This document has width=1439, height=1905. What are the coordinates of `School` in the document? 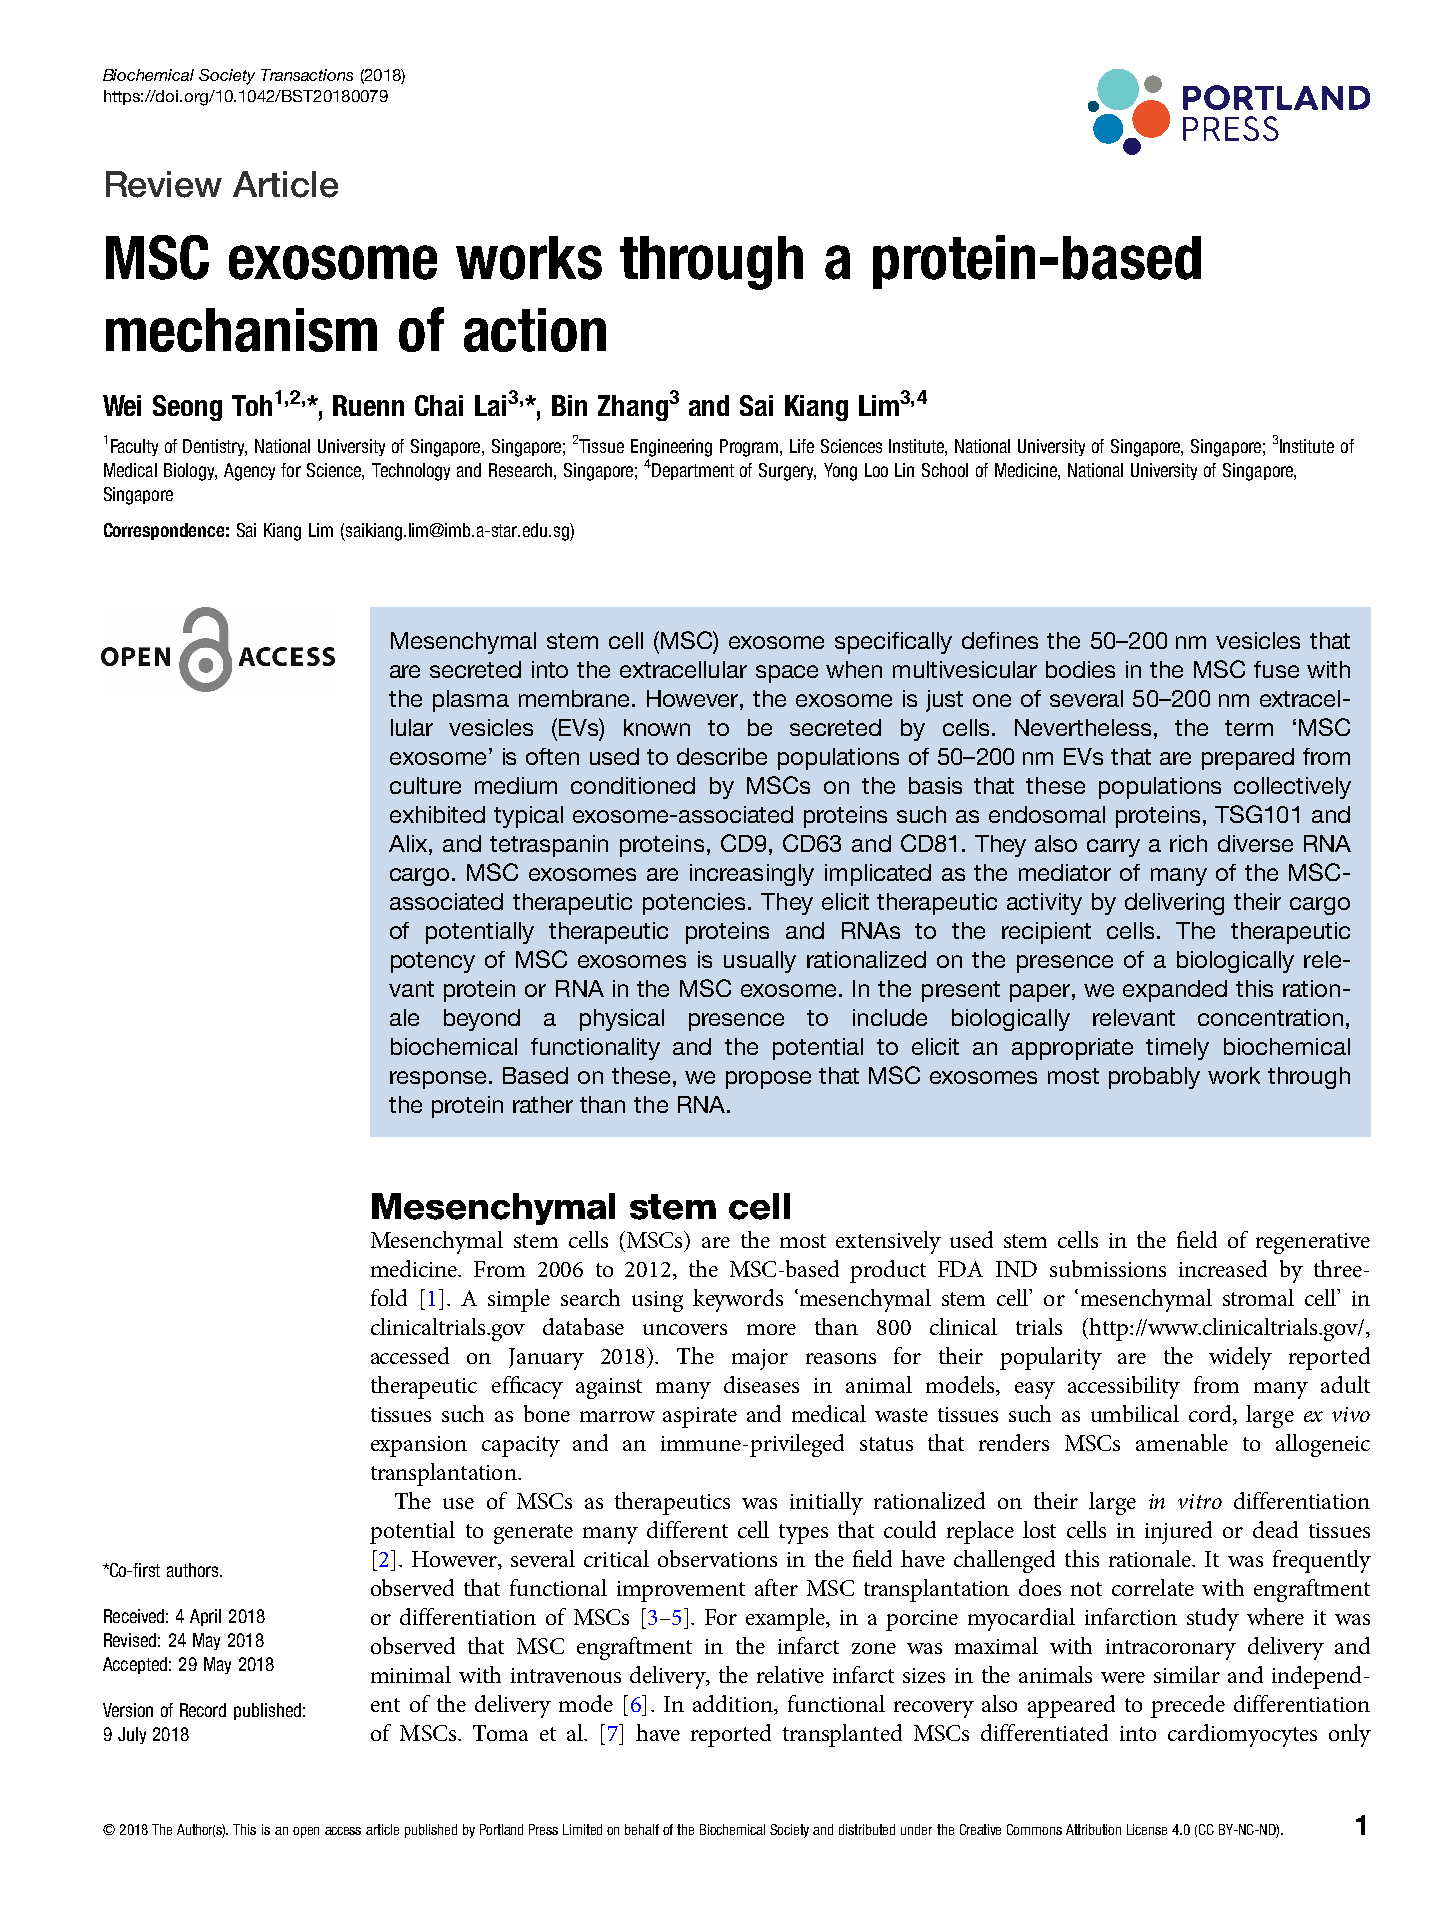 It's located at (945, 470).
